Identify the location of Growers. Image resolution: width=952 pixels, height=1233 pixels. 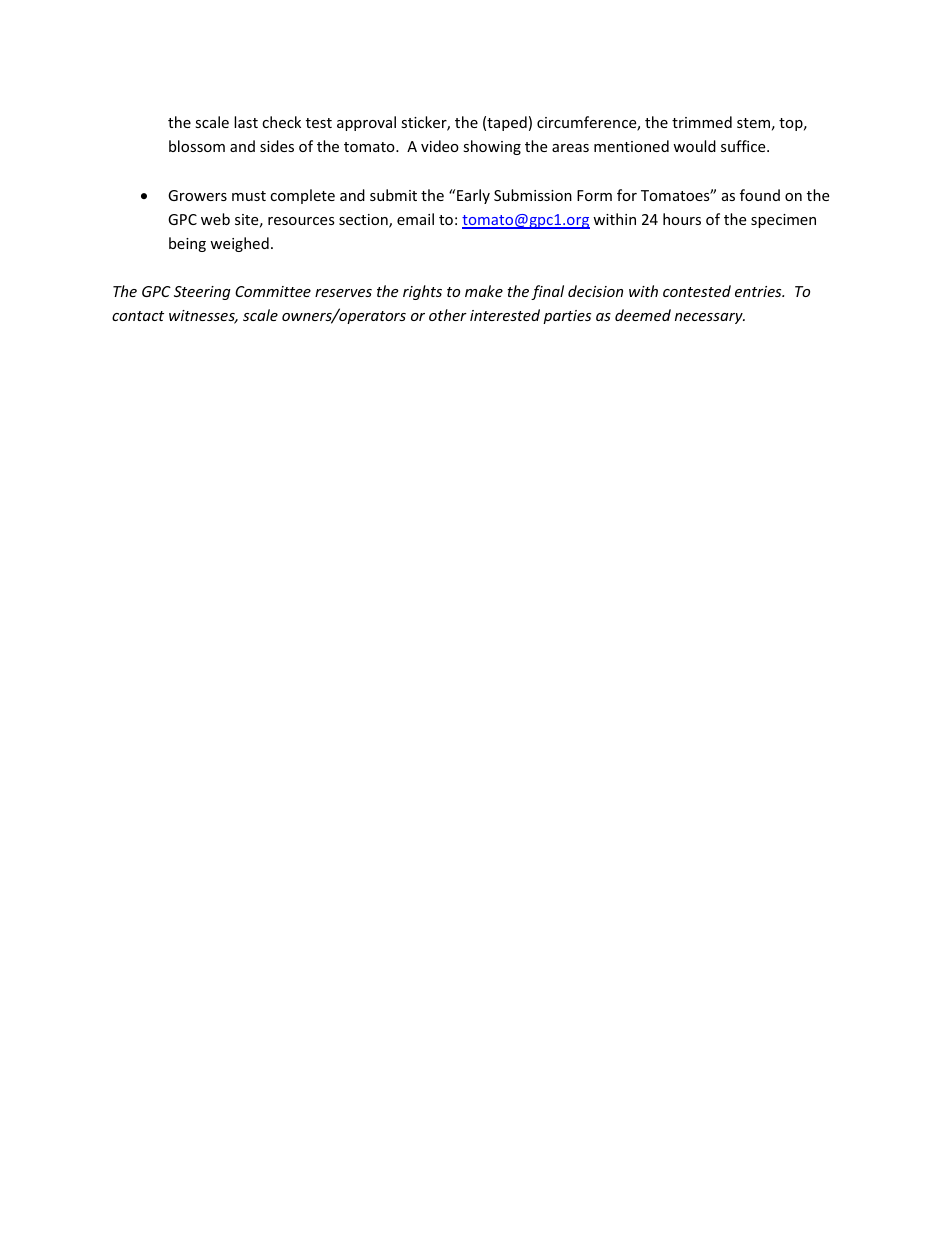
(197, 195).
